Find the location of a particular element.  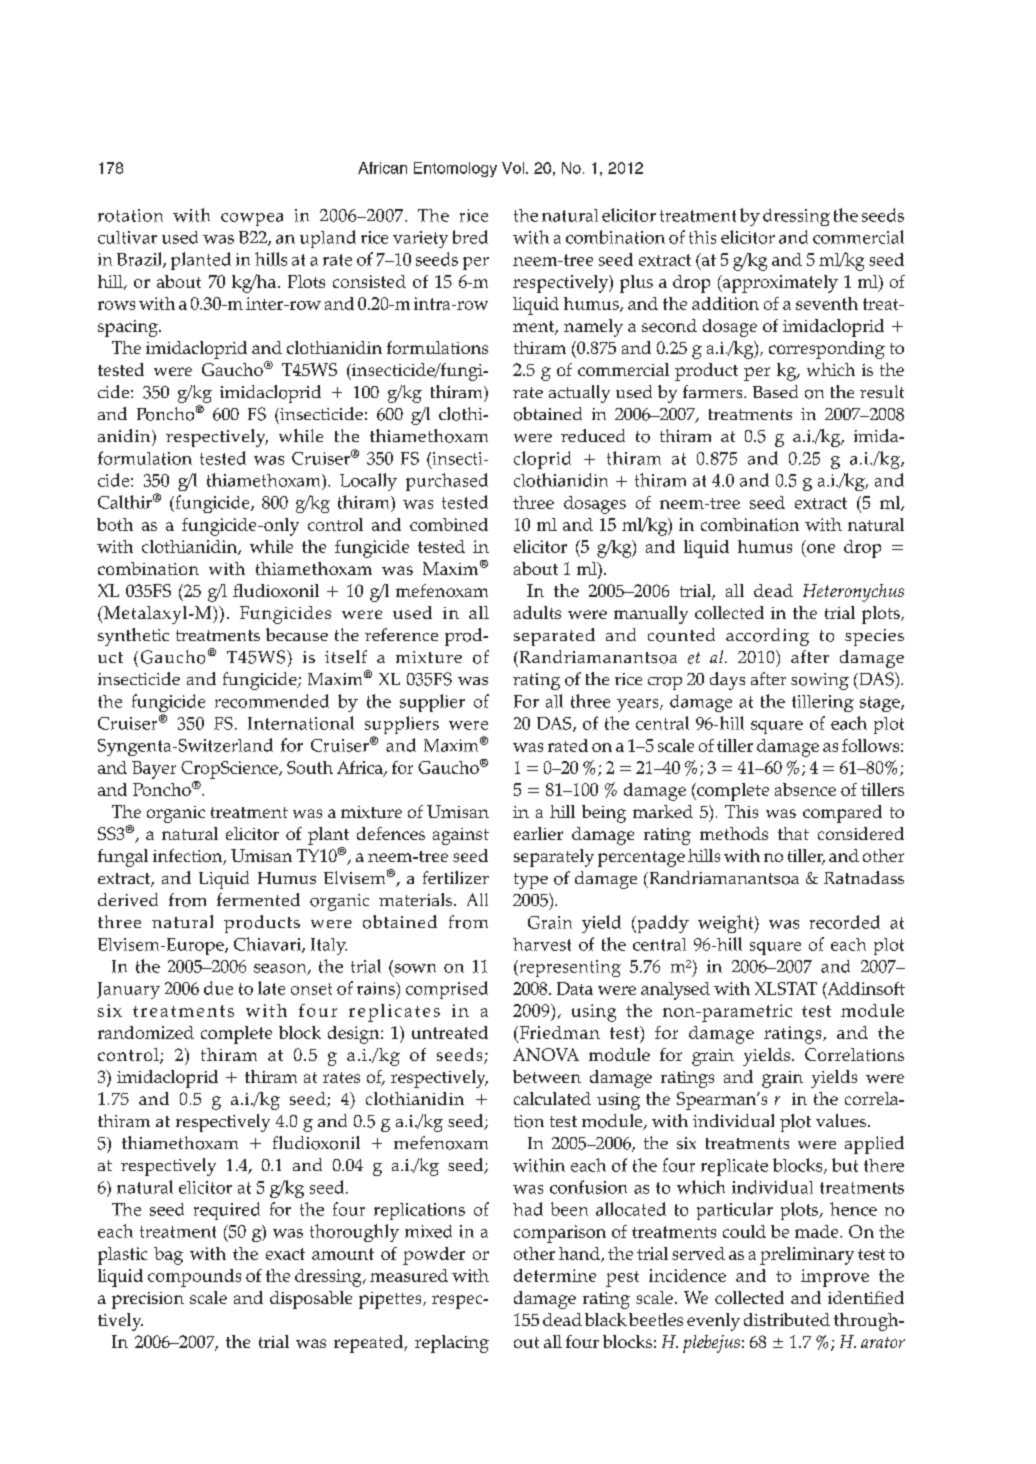

approximately is located at coordinates (779, 284).
